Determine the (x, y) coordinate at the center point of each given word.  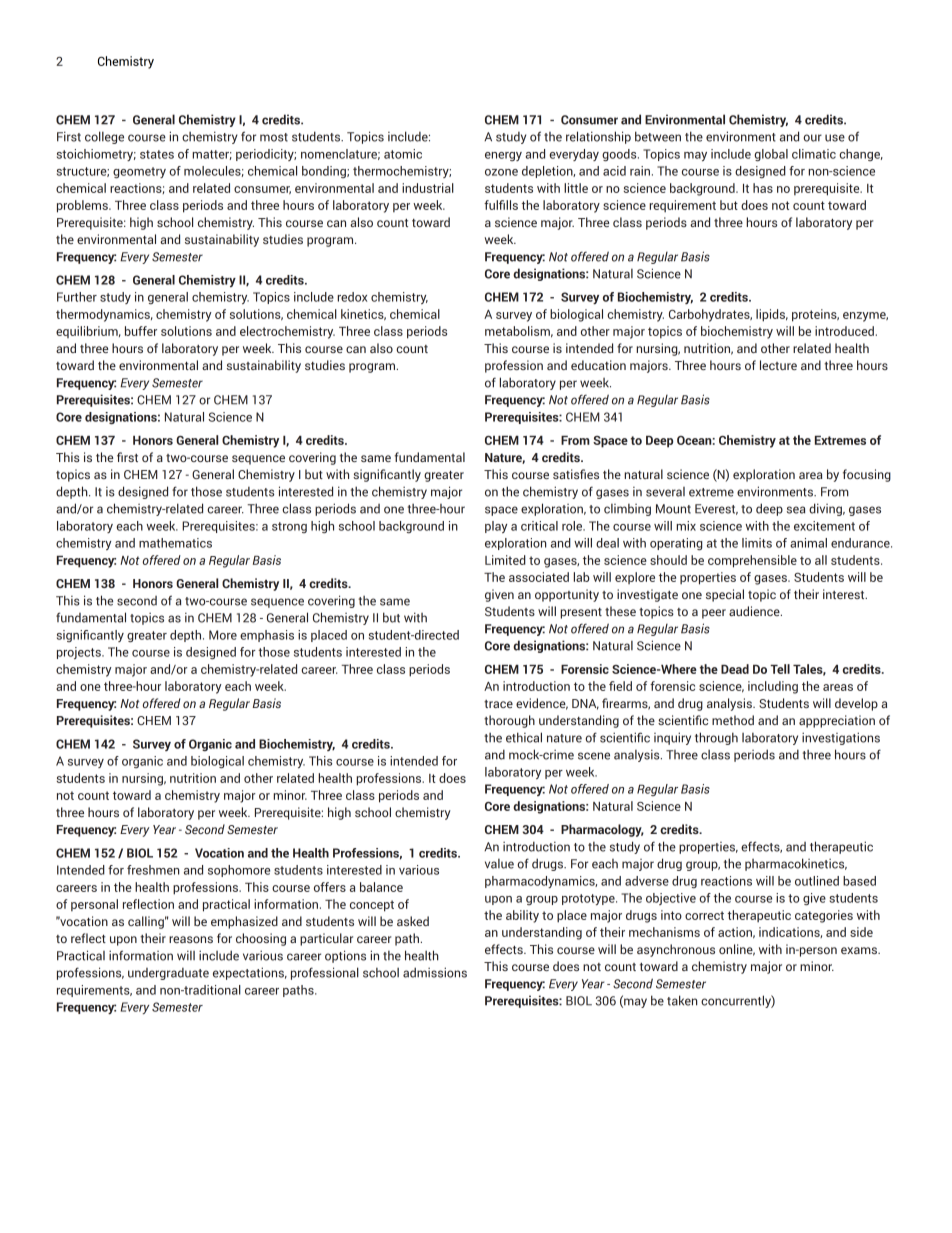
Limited (505, 560)
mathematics (175, 543)
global (771, 155)
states (157, 154)
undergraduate (168, 974)
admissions (435, 972)
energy (503, 156)
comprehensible (752, 561)
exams (860, 950)
